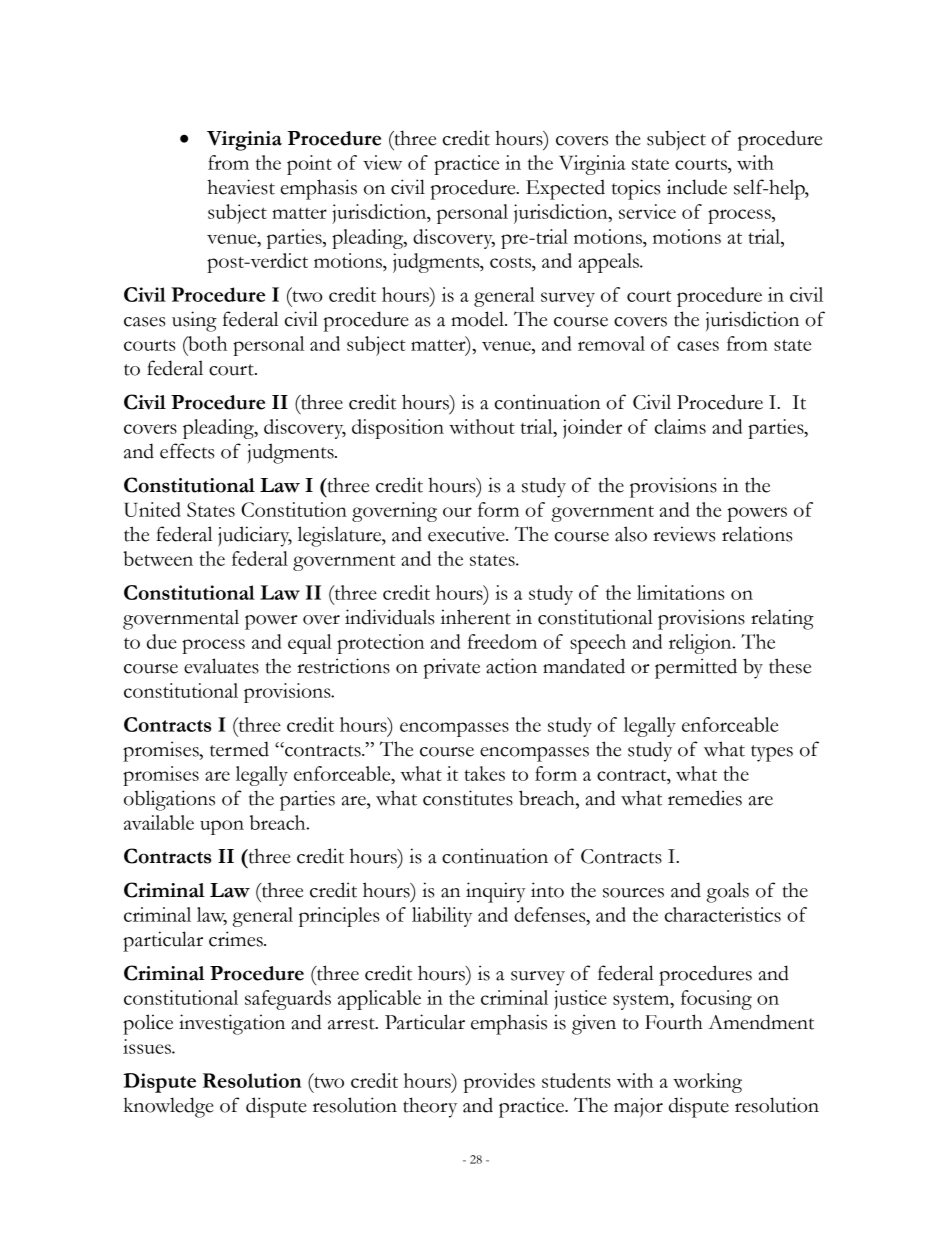 Image resolution: width=952 pixels, height=1233 pixels. Describe the element at coordinates (565, 190) in the page. I see `Expected` at that location.
